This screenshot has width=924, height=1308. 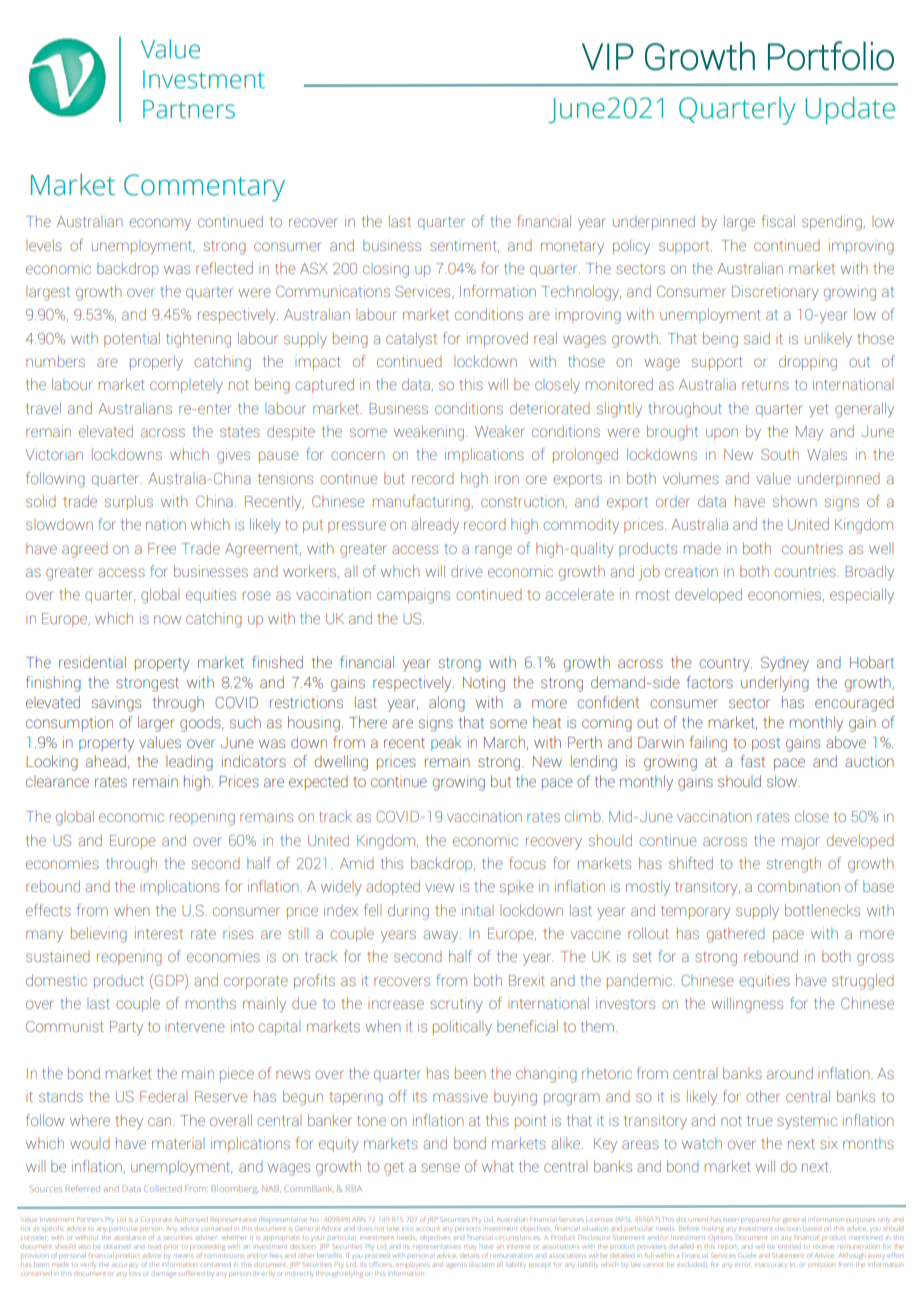 What do you see at coordinates (132, 339) in the screenshot?
I see `potential` at bounding box center [132, 339].
